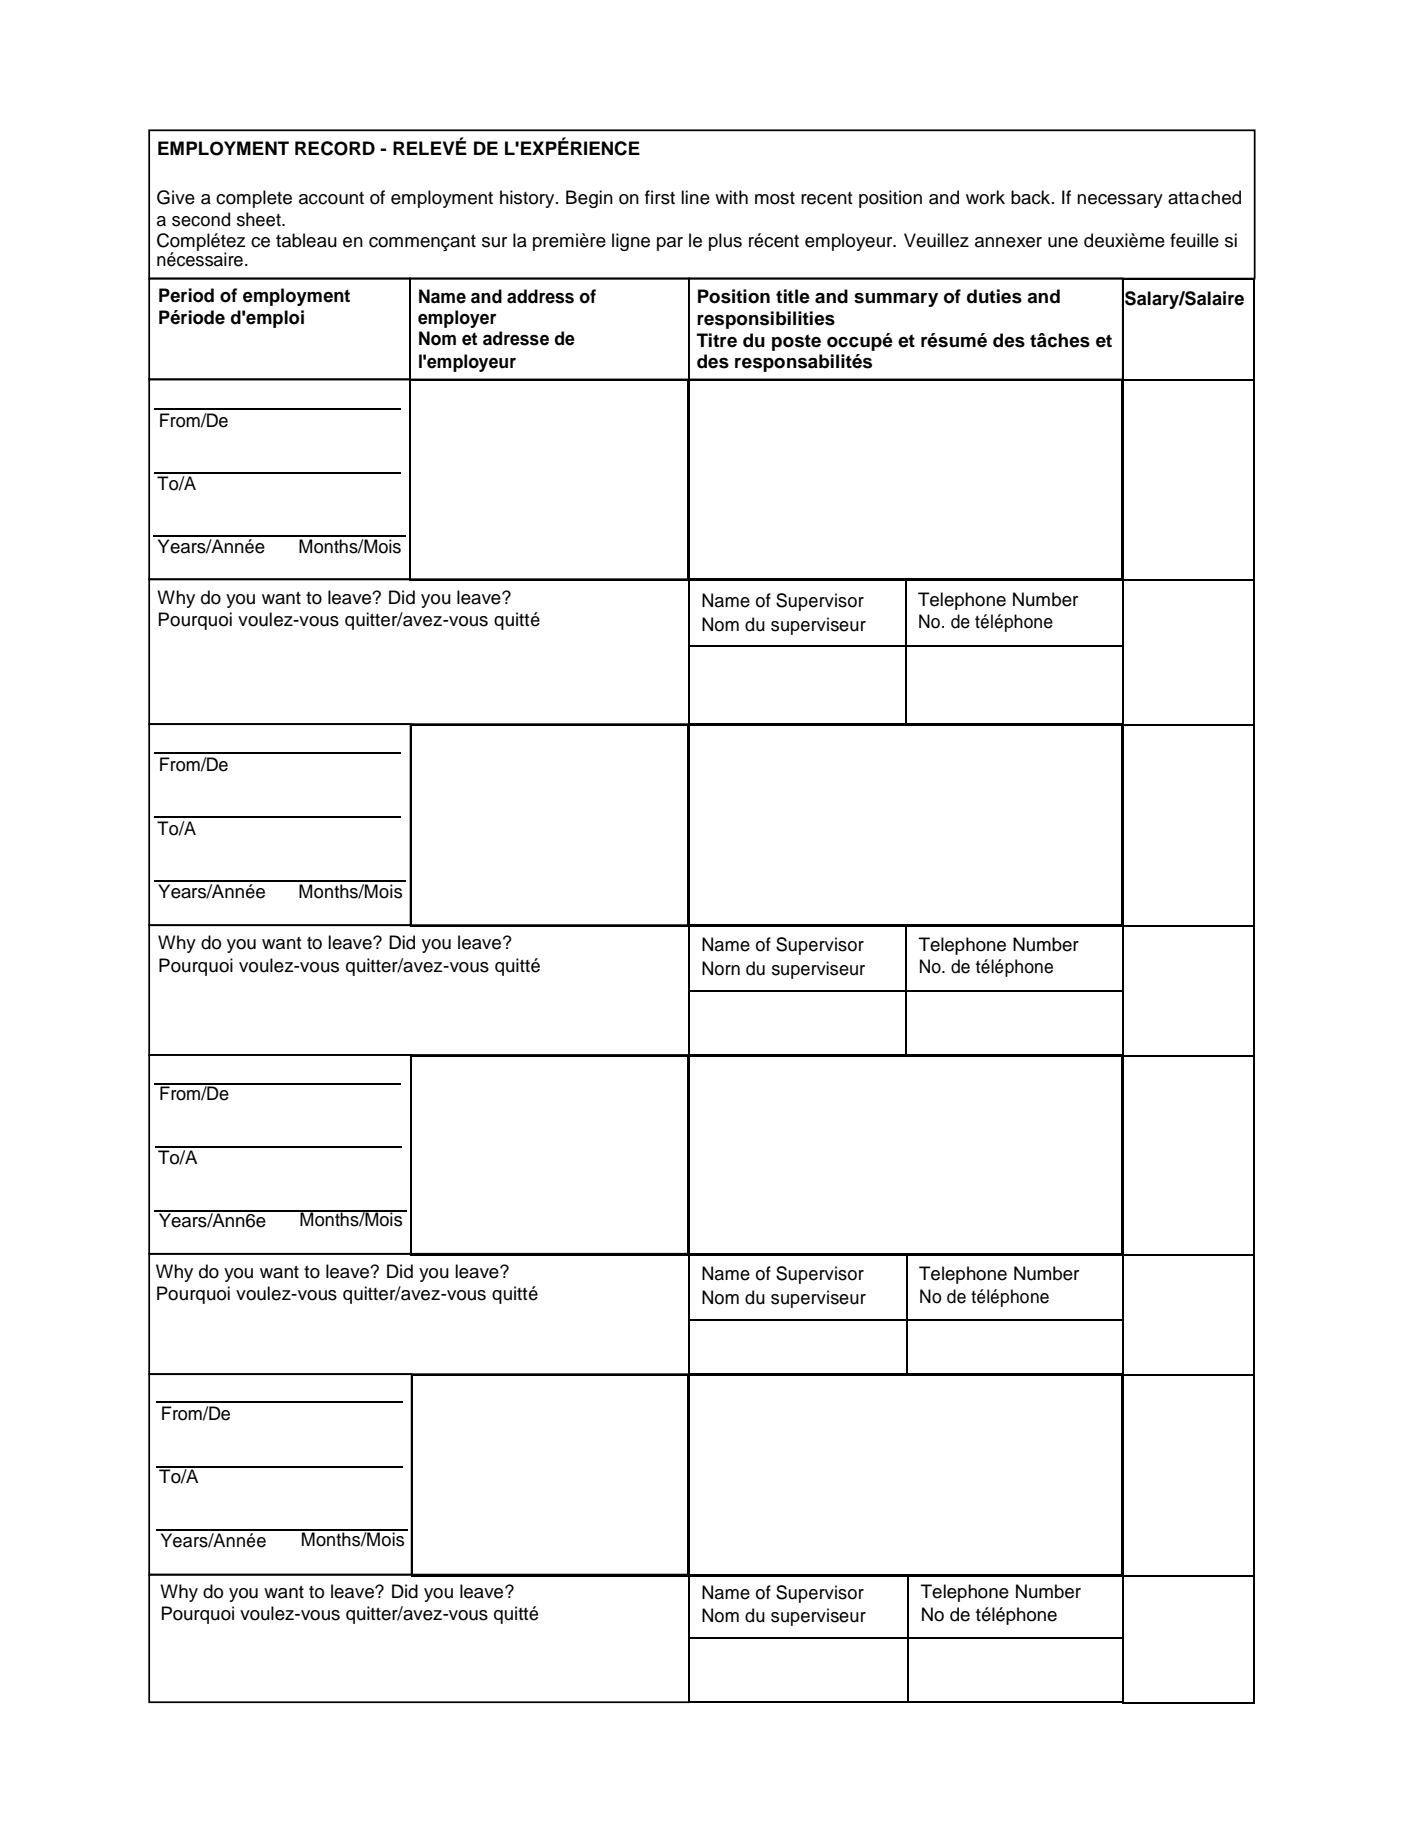  I want to click on Norn, so click(721, 968).
